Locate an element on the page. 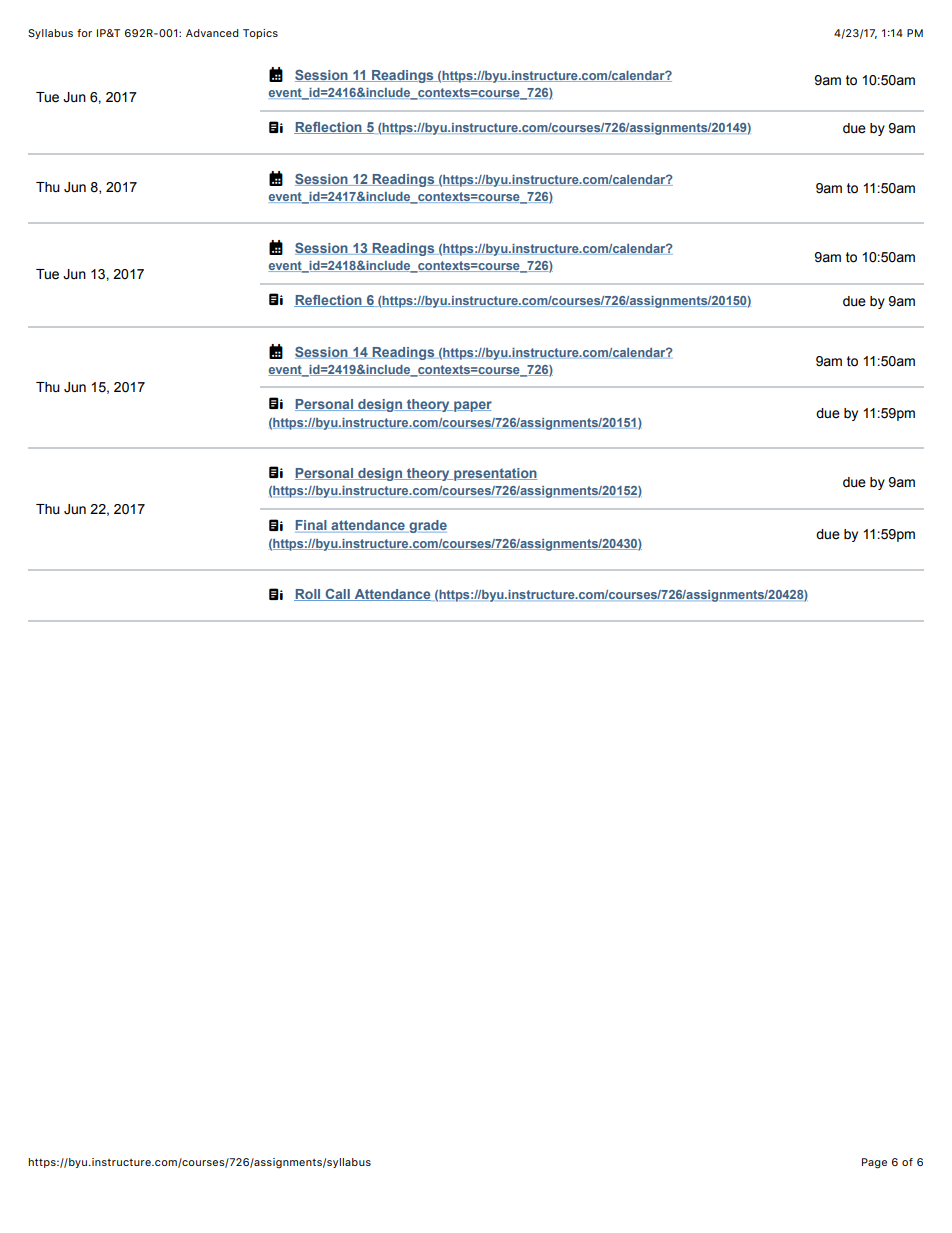 This document has height=1233, width=952. Call is located at coordinates (337, 595).
